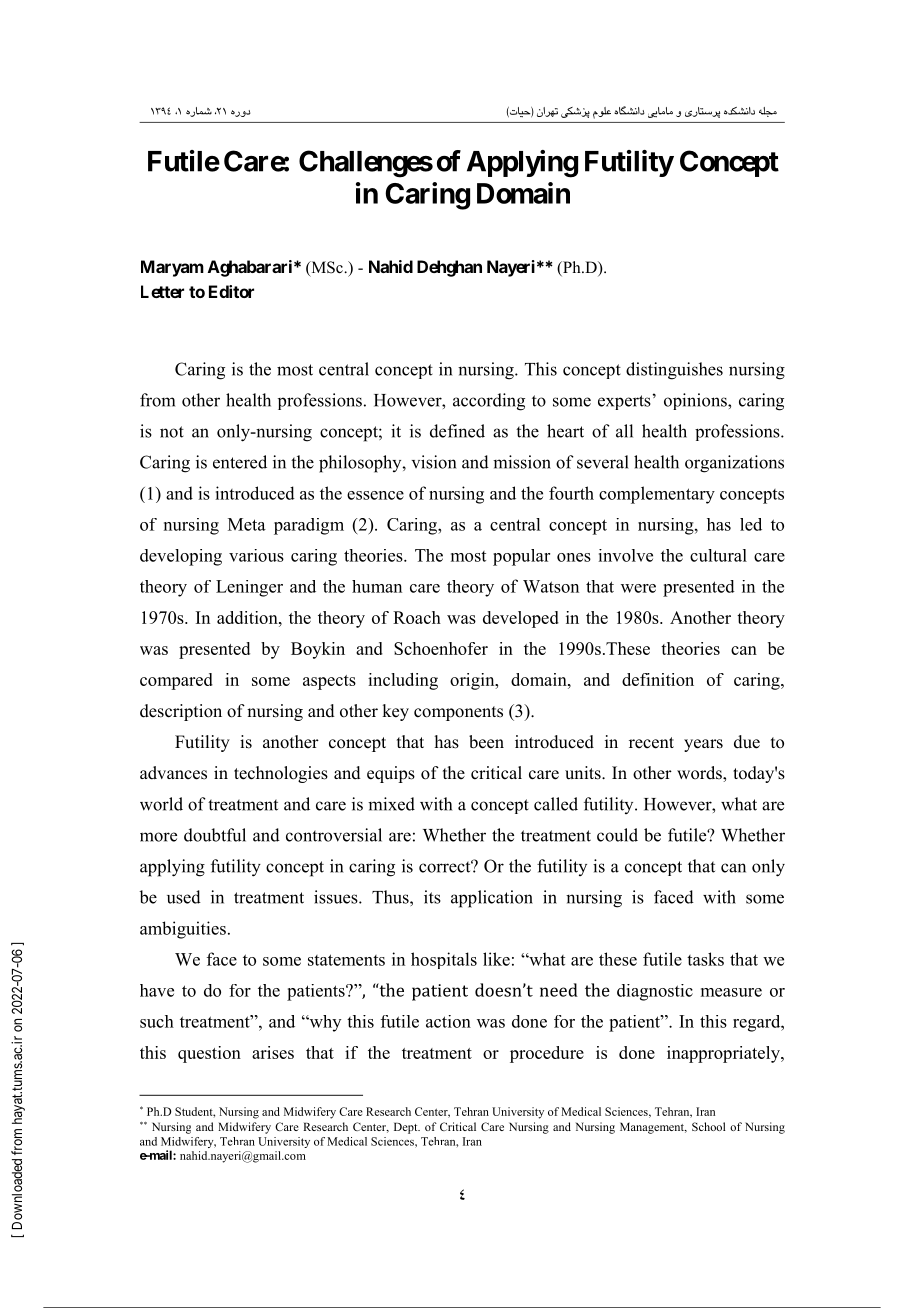 This screenshot has height=1308, width=924. I want to click on Editor, so click(231, 291).
